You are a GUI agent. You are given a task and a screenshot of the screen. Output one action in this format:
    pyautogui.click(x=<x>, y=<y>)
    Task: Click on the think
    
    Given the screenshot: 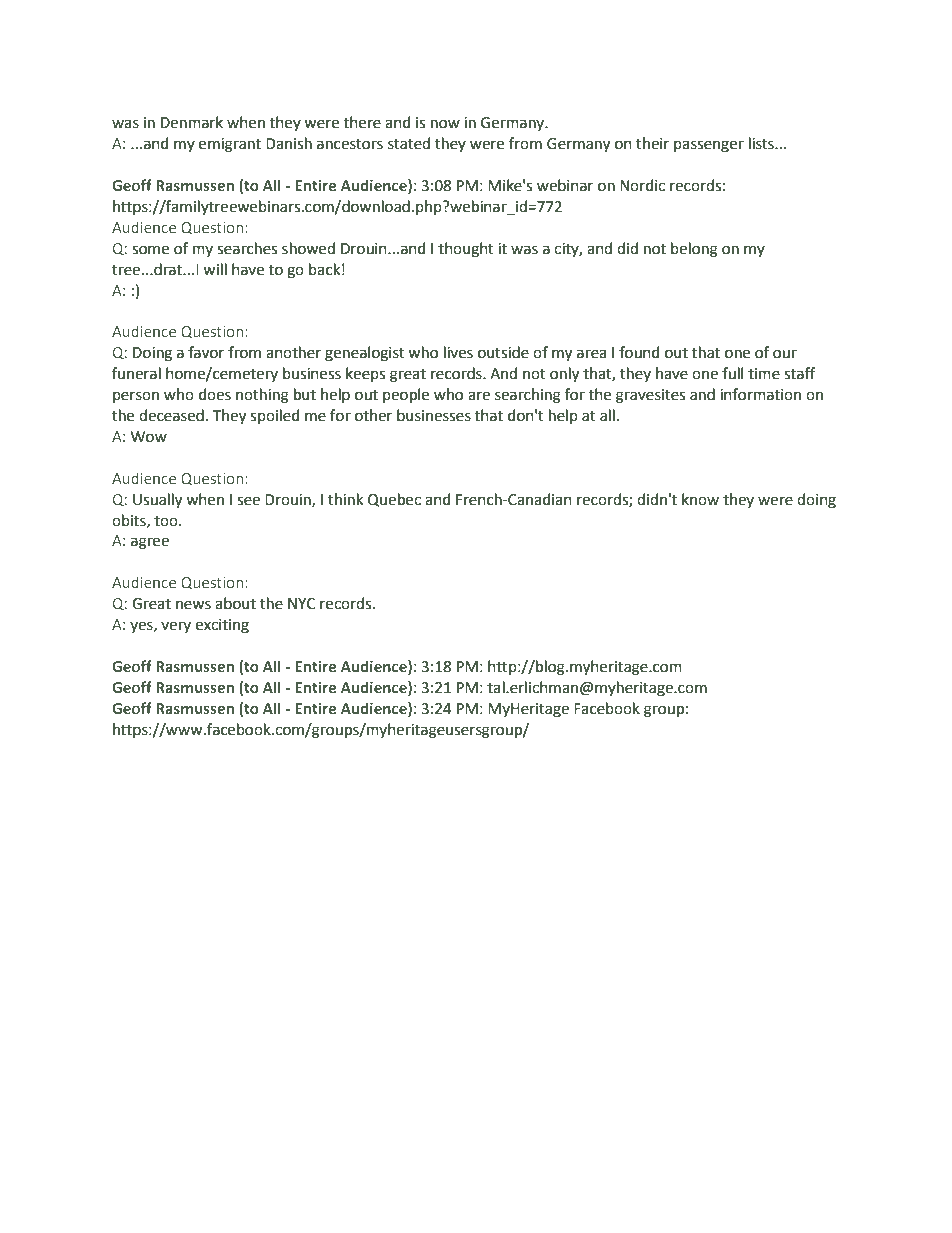 What is the action you would take?
    pyautogui.click(x=345, y=499)
